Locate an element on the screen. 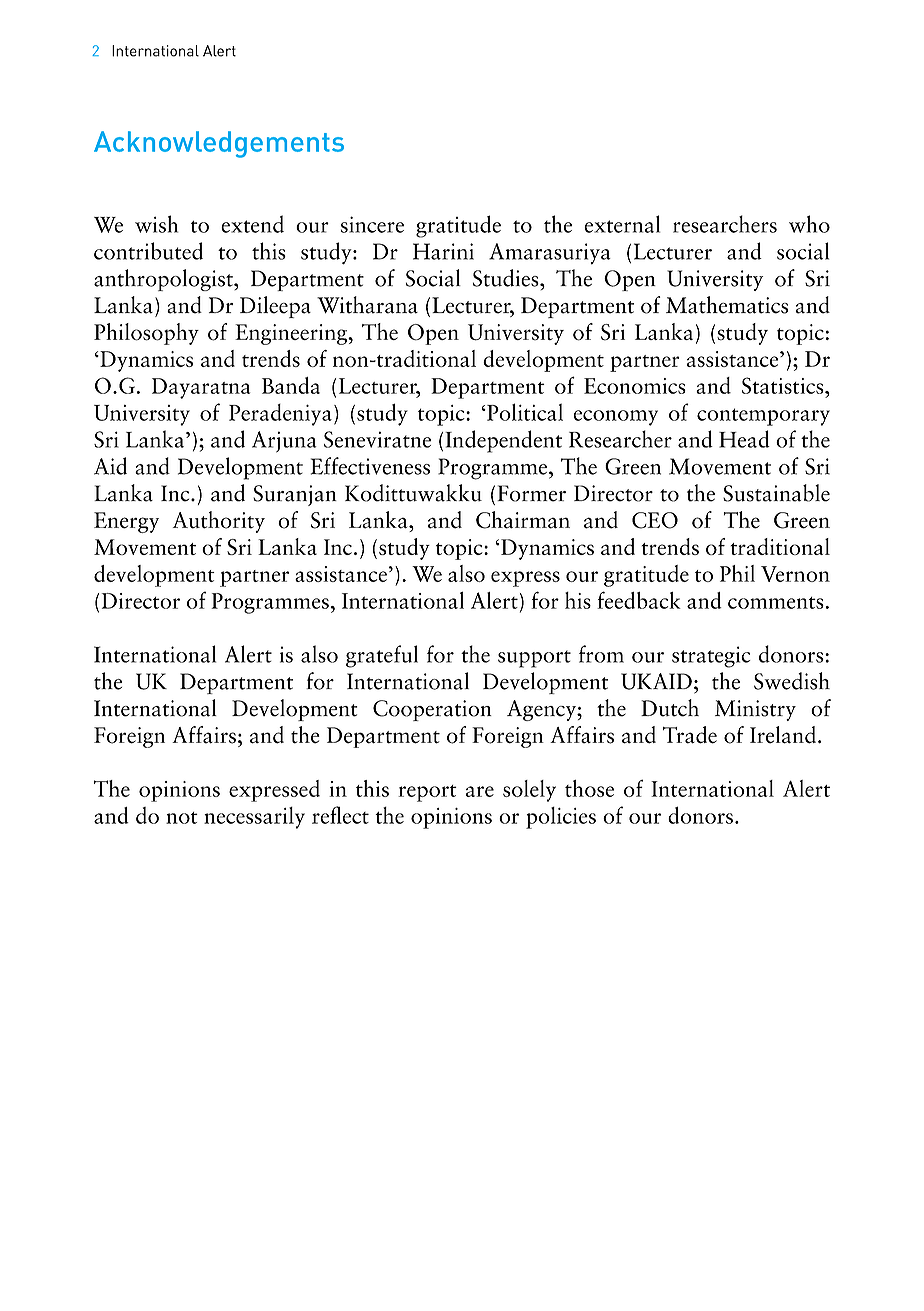  Acknowledgements is located at coordinates (219, 144).
